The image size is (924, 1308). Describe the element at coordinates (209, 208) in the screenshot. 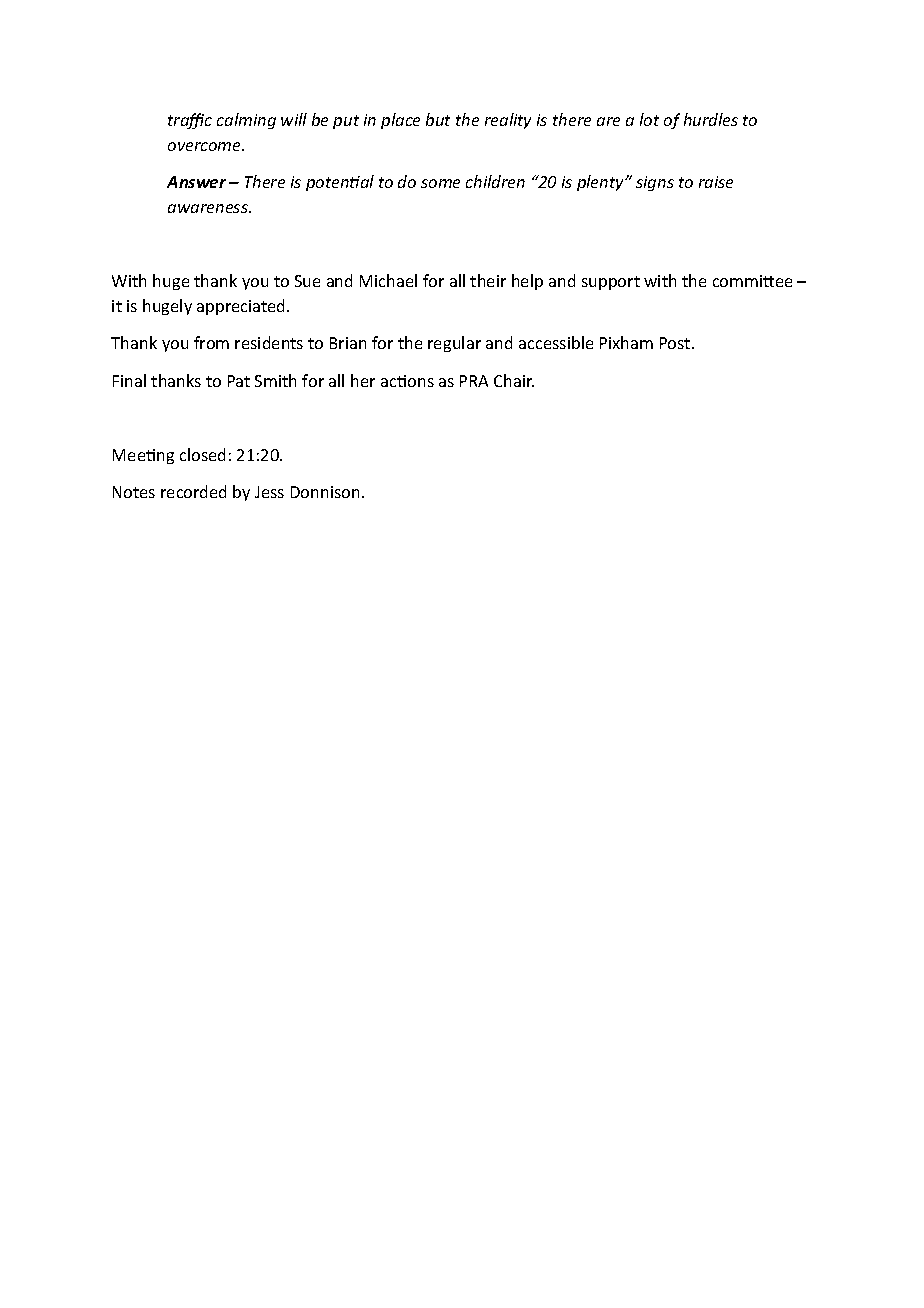

I see `awareness` at that location.
